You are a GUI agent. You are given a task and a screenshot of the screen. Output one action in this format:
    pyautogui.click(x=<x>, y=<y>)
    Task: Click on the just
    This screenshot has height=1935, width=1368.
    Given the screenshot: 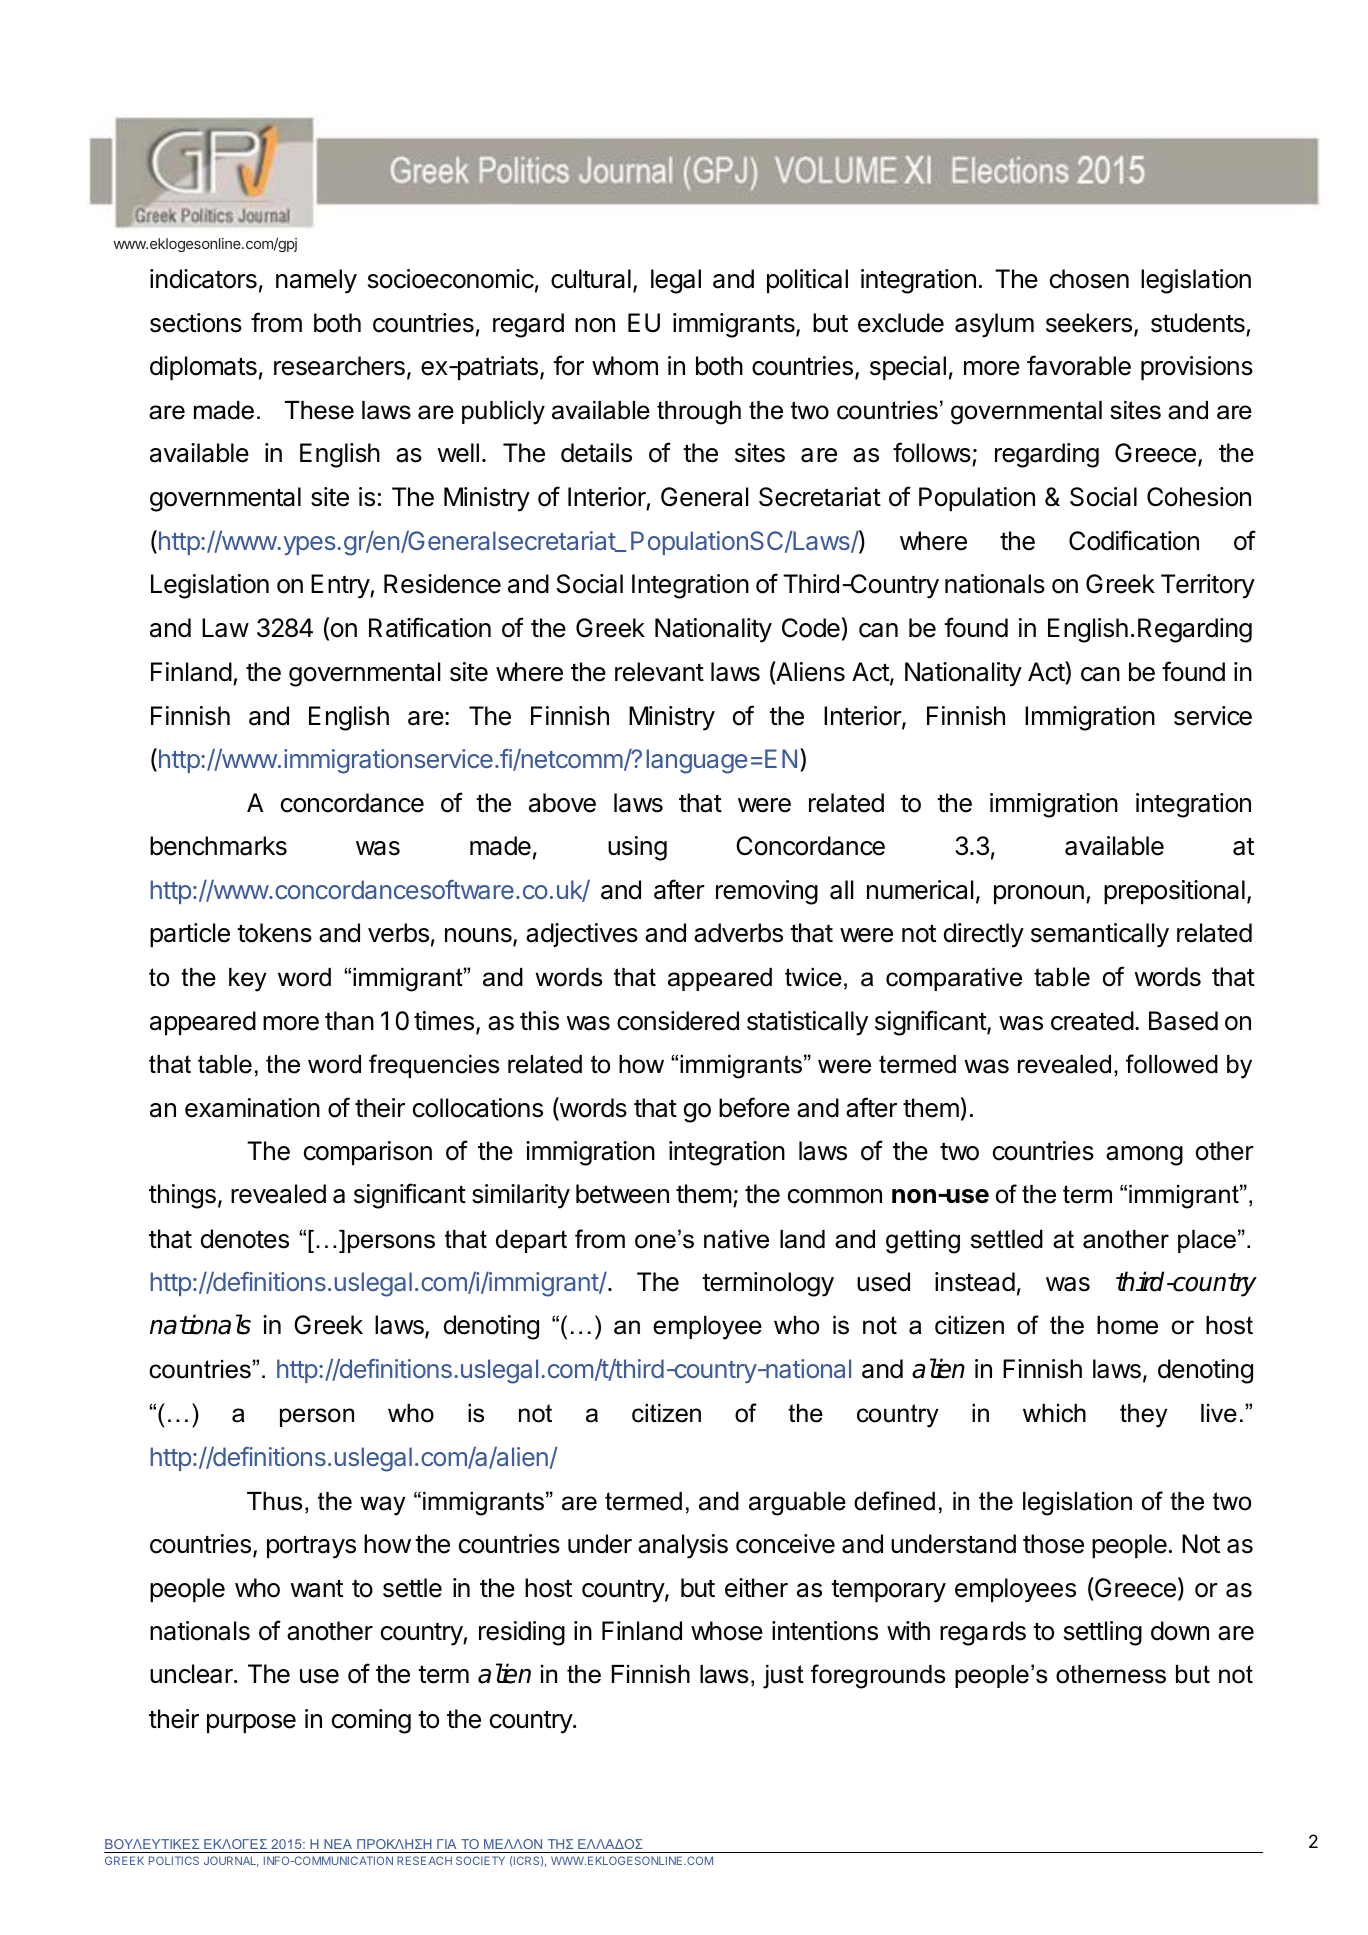 What is the action you would take?
    pyautogui.click(x=783, y=1677)
